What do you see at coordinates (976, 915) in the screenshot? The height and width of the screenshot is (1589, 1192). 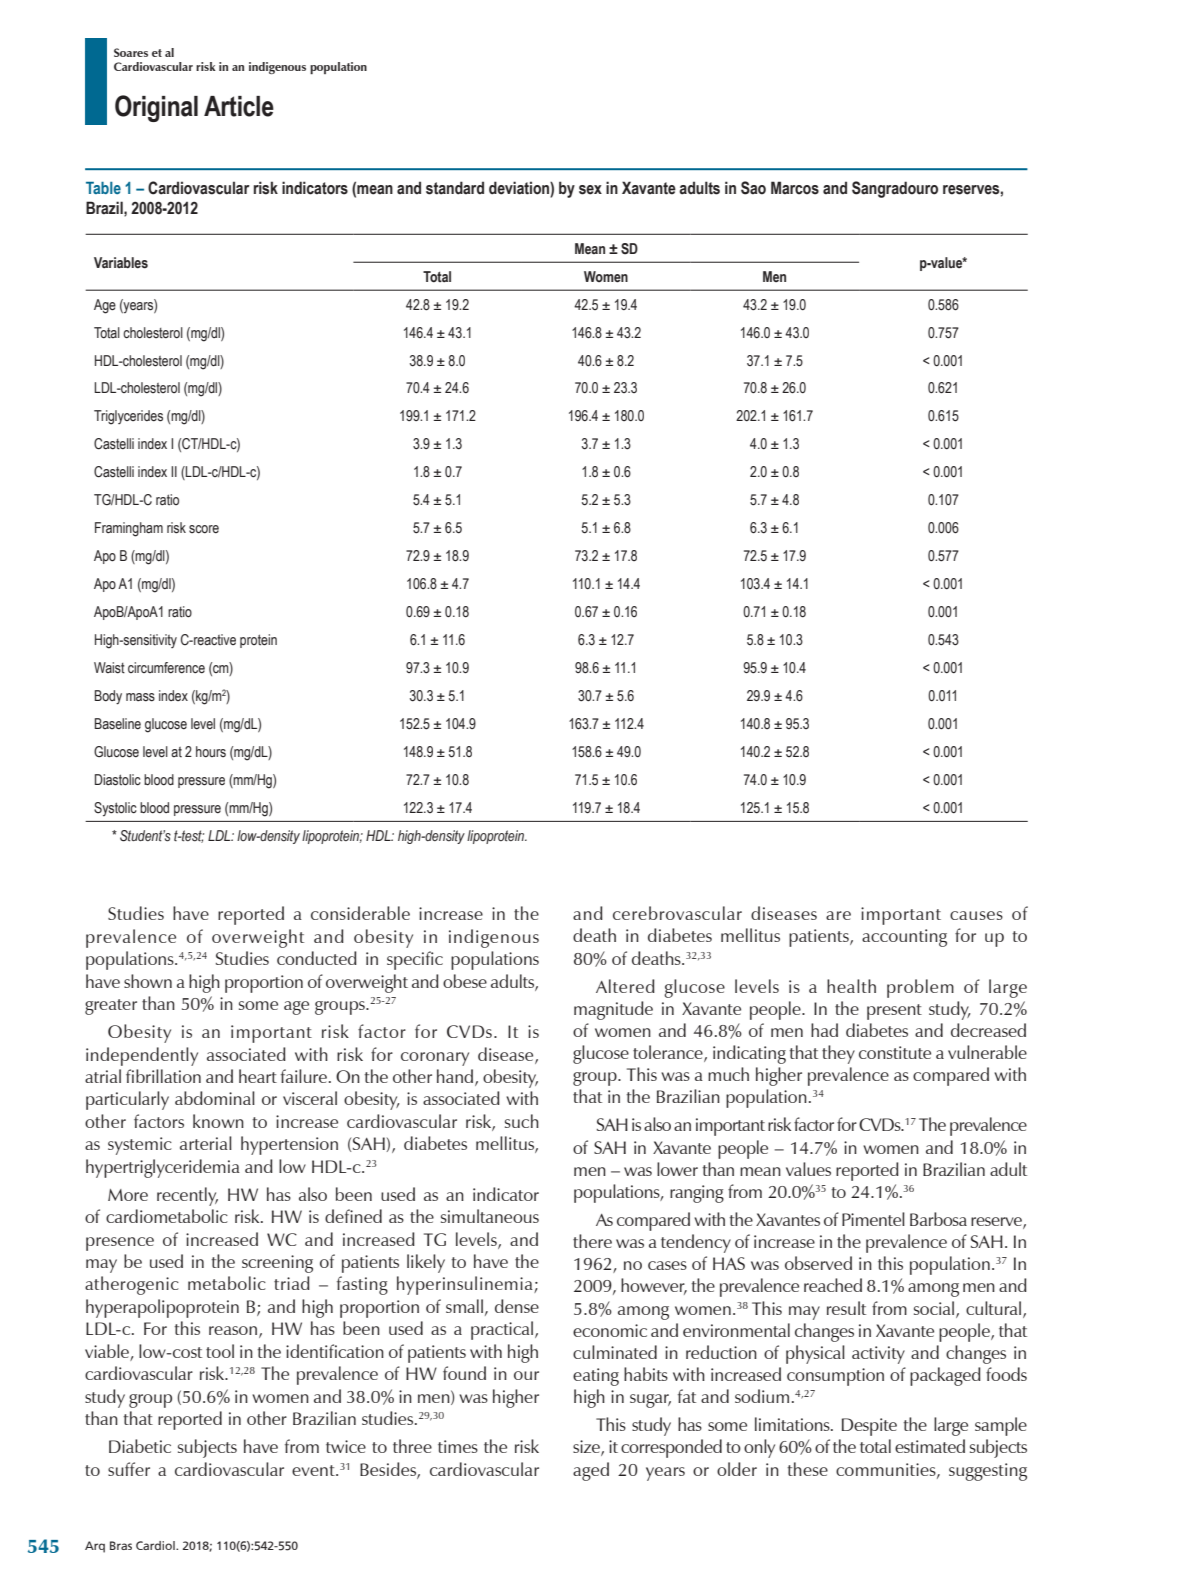 I see `causes` at bounding box center [976, 915].
